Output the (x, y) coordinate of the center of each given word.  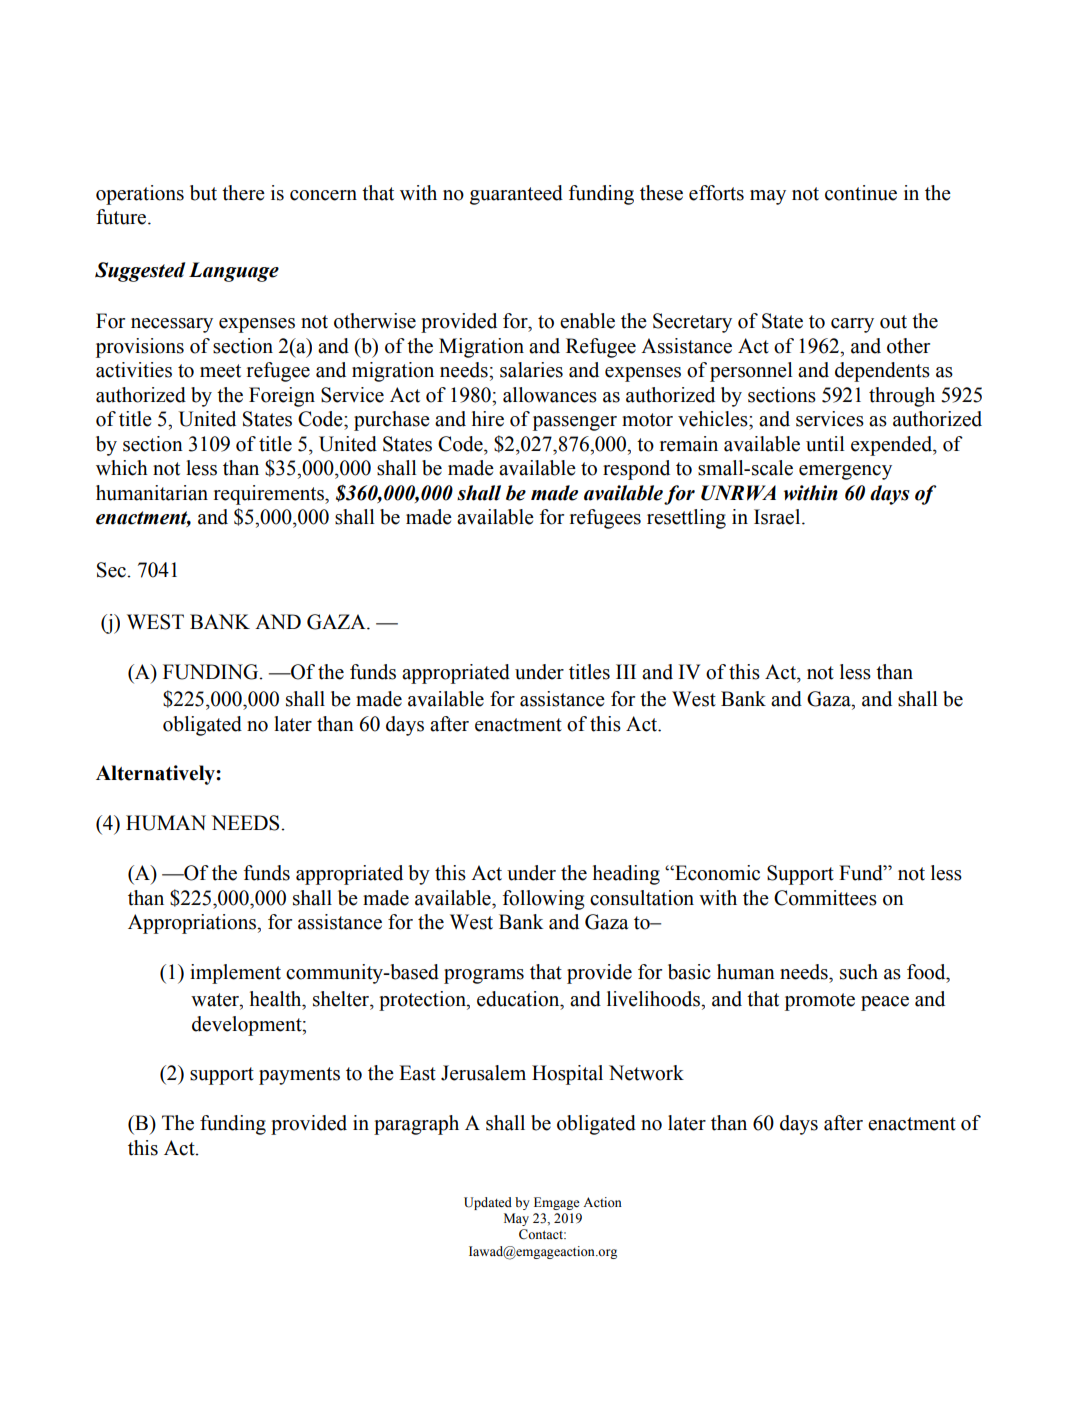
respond (636, 470)
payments (299, 1076)
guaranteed (516, 195)
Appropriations (193, 924)
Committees (825, 898)
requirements (270, 495)
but (203, 193)
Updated (488, 1203)
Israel (778, 517)
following (544, 900)
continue (861, 193)
